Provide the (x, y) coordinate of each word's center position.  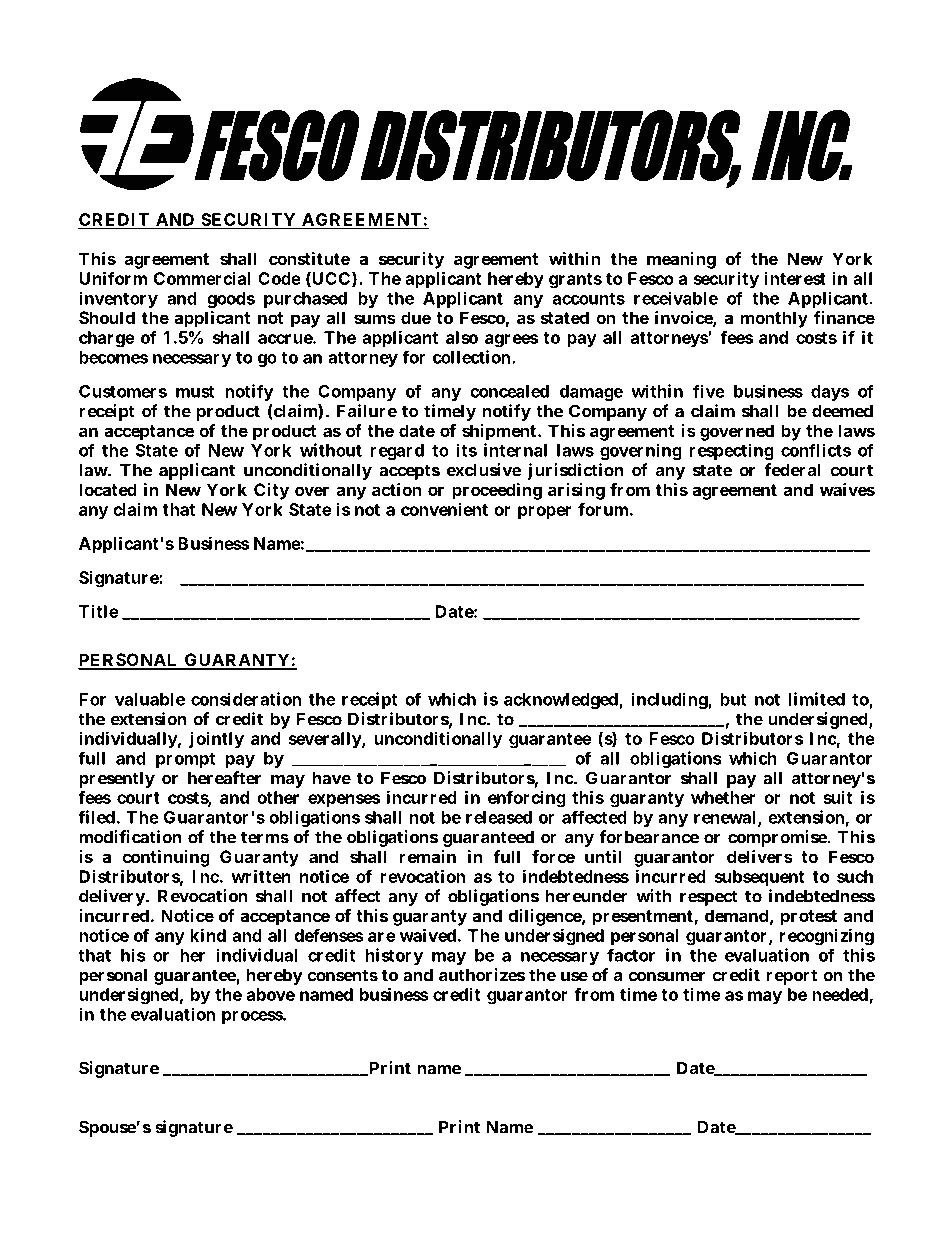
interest (795, 278)
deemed (842, 411)
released (499, 817)
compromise (778, 838)
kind (208, 935)
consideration (246, 699)
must (195, 392)
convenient (444, 509)
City (271, 491)
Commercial (202, 278)
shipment (499, 432)
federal (792, 470)
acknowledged (562, 701)
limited (816, 699)
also (462, 337)
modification (130, 837)
